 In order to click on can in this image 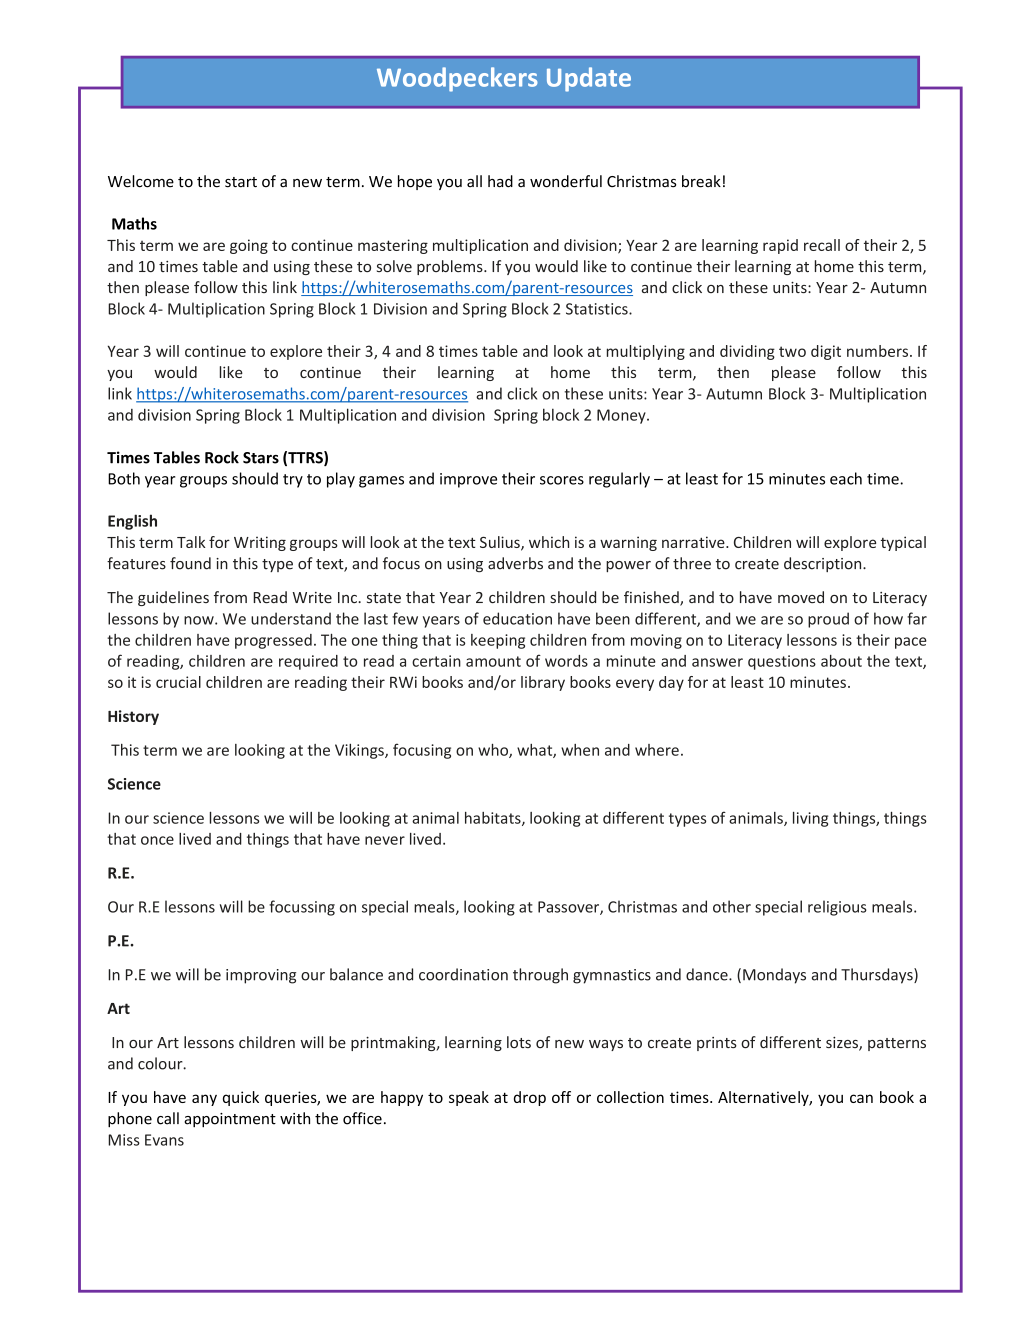, I will do `click(861, 1098)`.
